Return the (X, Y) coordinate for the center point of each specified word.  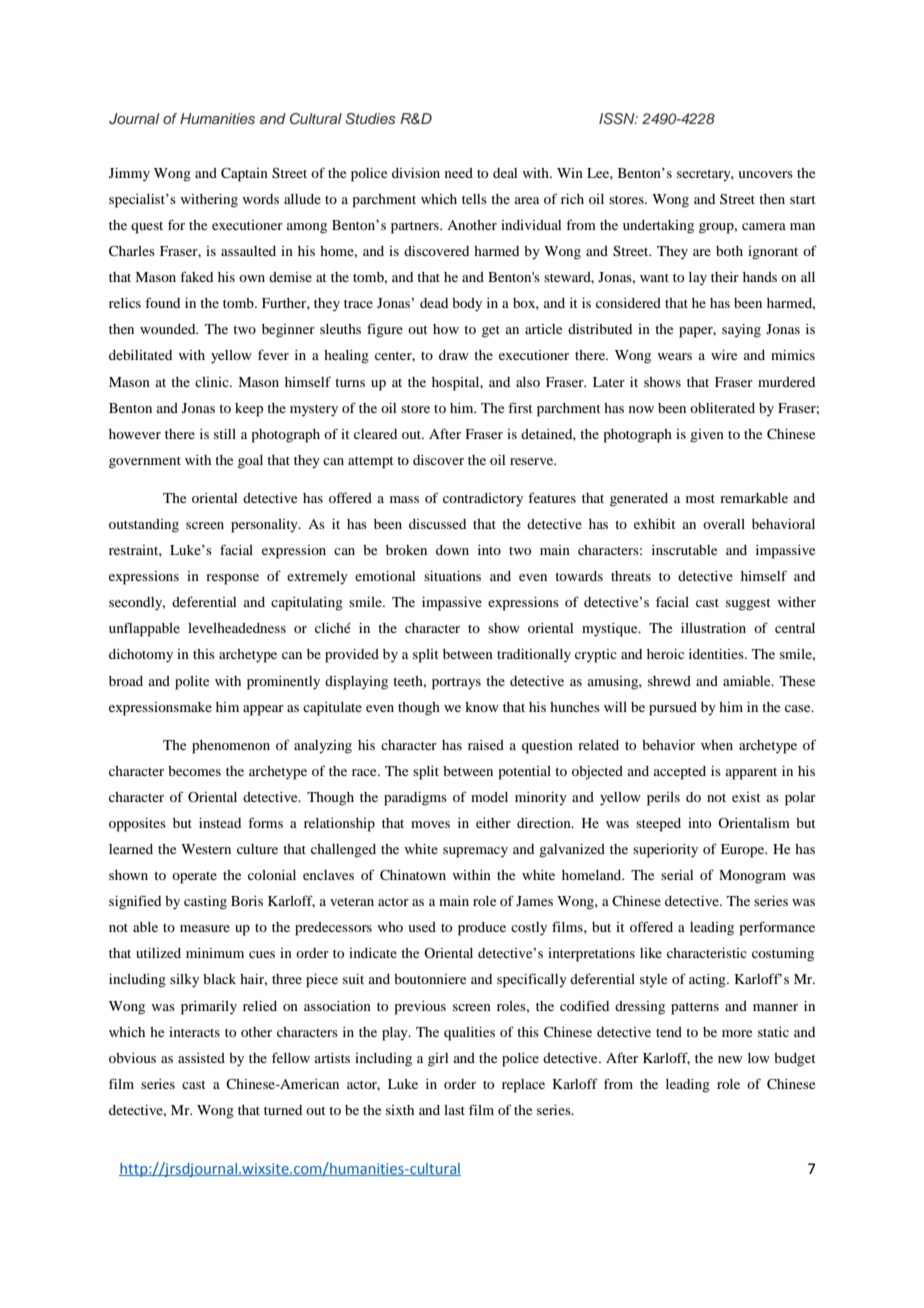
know (482, 707)
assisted (201, 1058)
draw (454, 355)
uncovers (765, 174)
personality (265, 526)
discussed (437, 524)
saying (741, 331)
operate (194, 878)
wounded (169, 329)
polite (192, 683)
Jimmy (129, 175)
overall (724, 524)
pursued (673, 709)
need (459, 173)
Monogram (752, 877)
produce (482, 929)
